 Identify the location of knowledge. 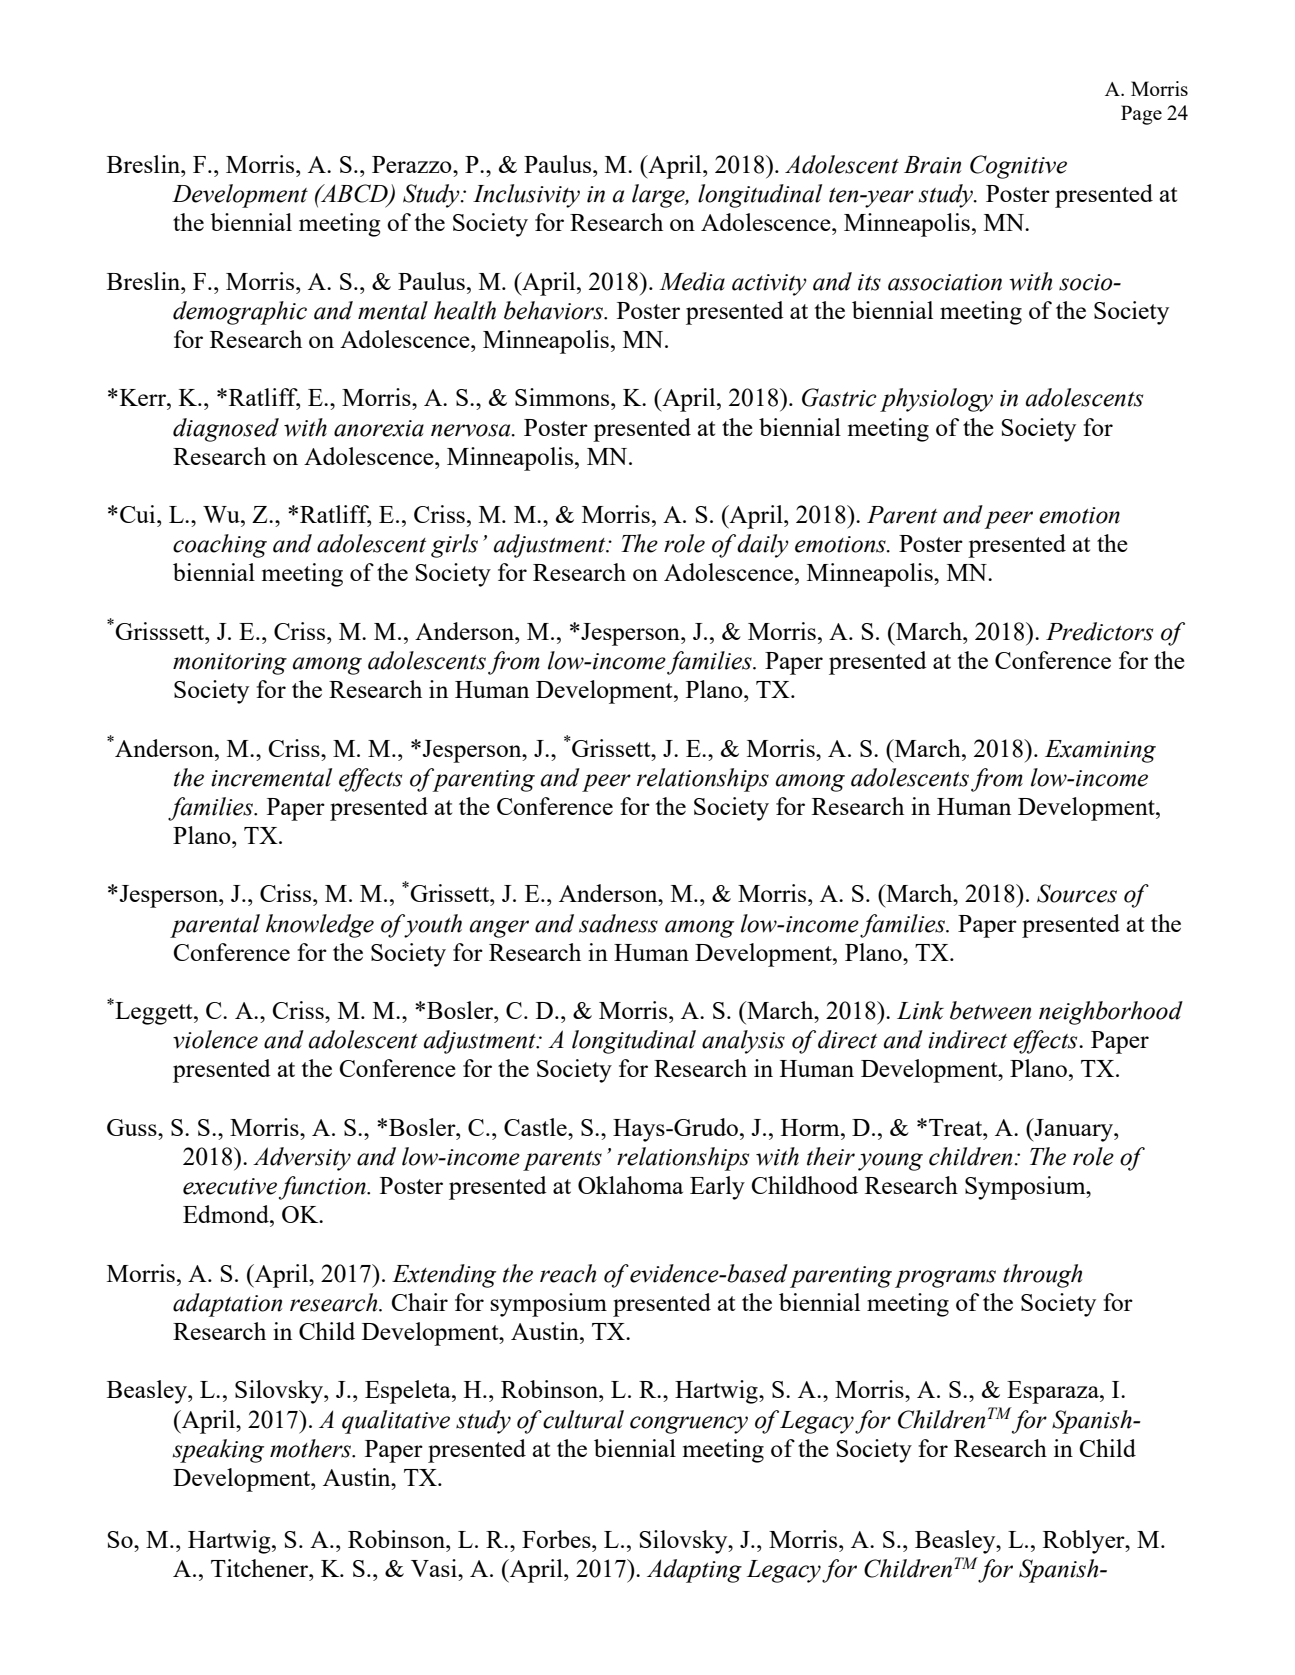
(320, 926).
